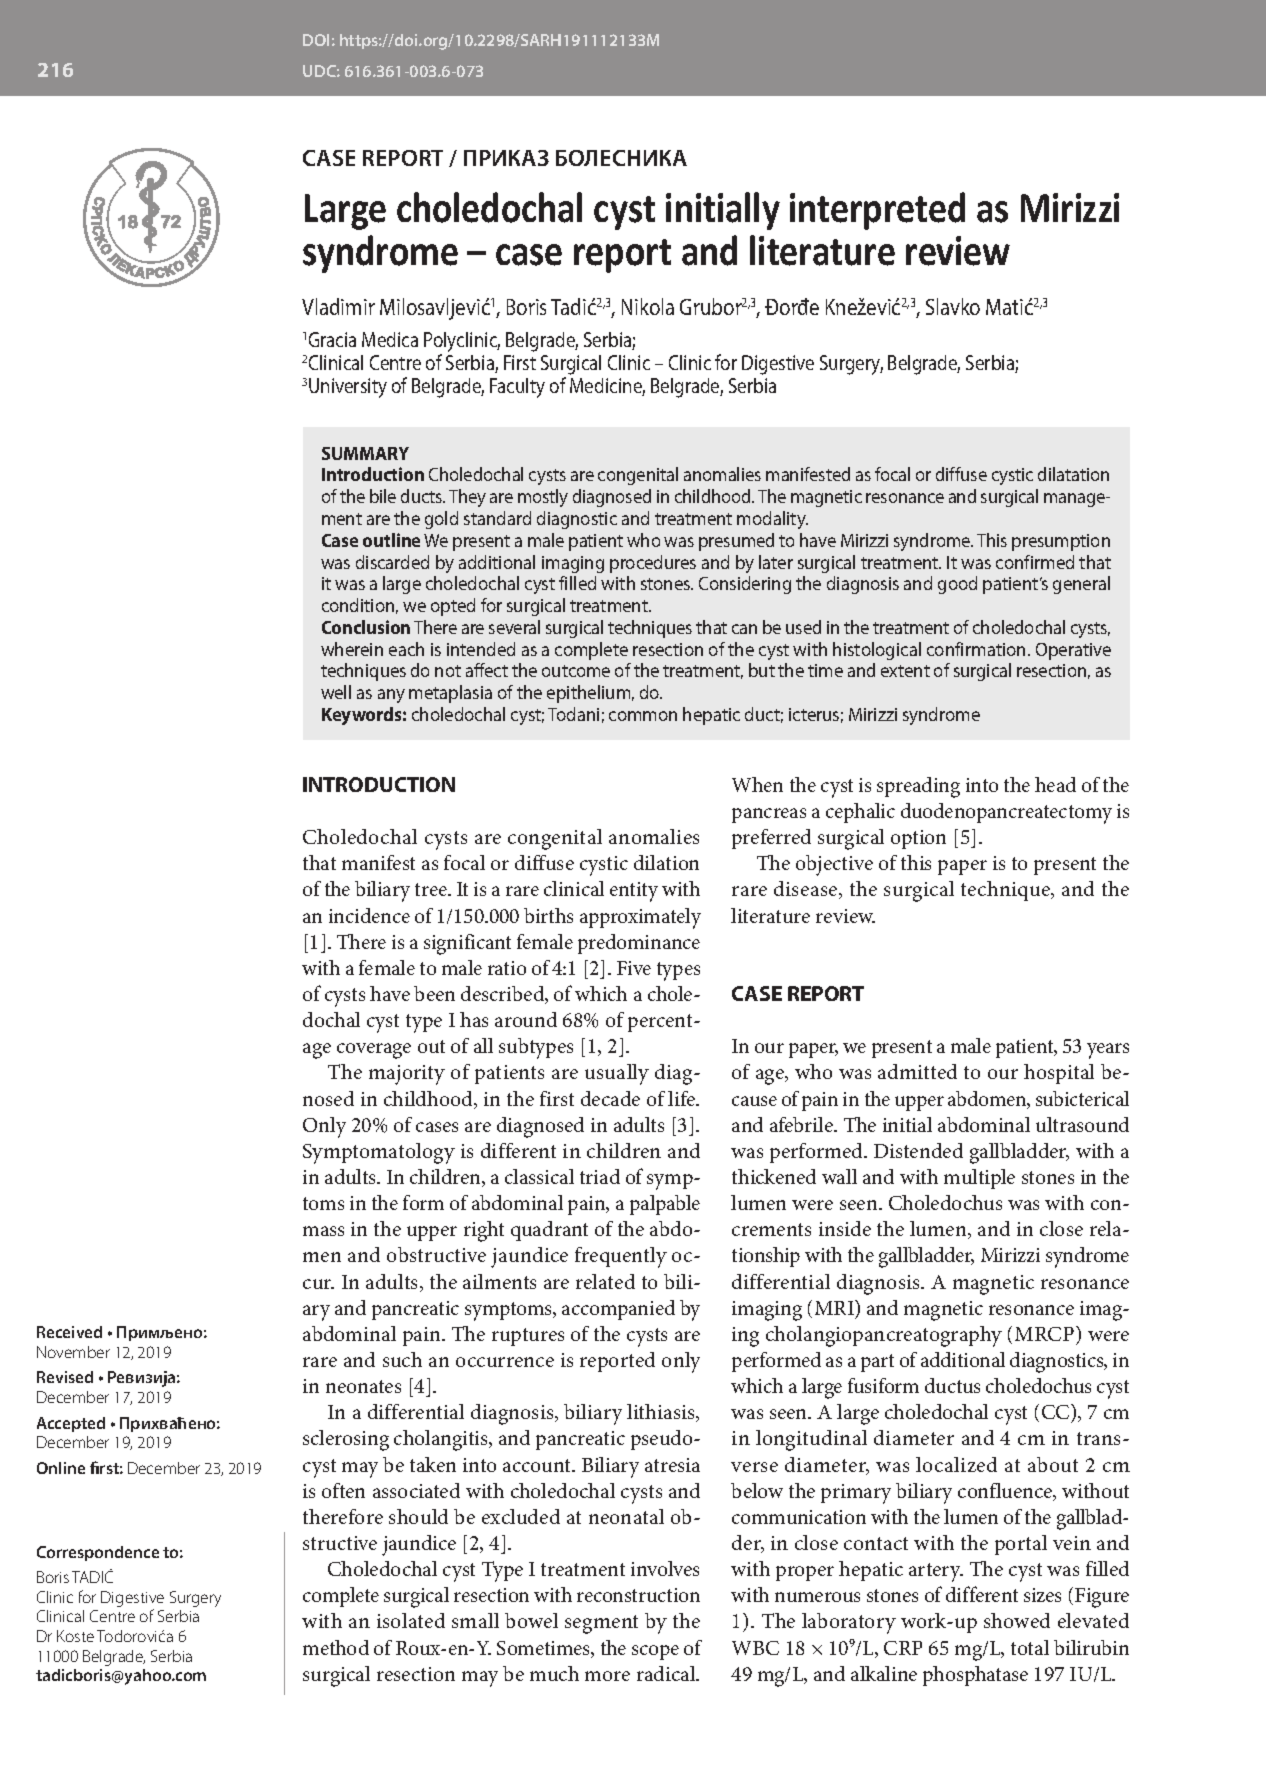 The height and width of the document is (1791, 1266). I want to click on showed, so click(1017, 1620).
